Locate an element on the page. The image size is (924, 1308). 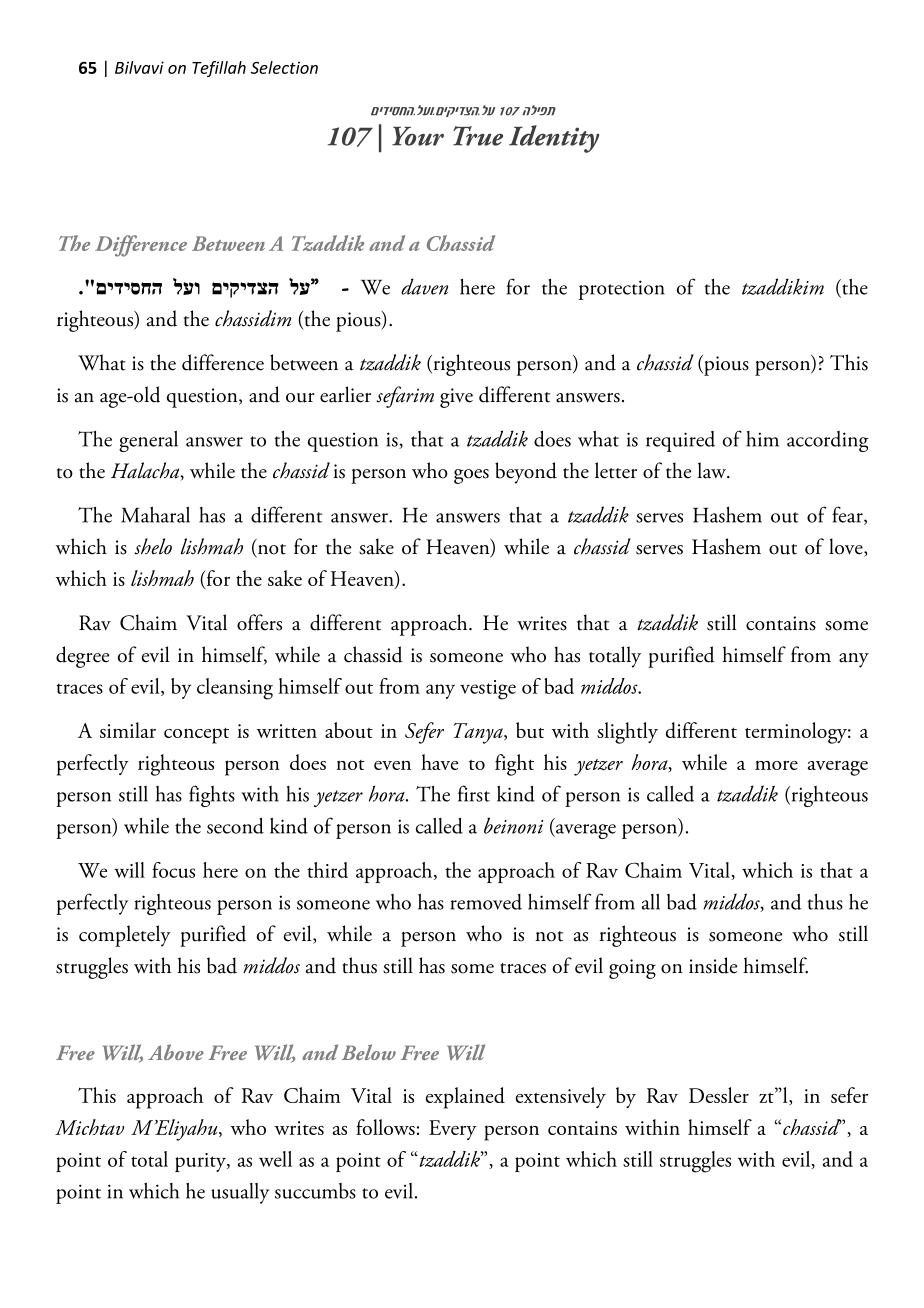
Identity is located at coordinates (554, 139).
